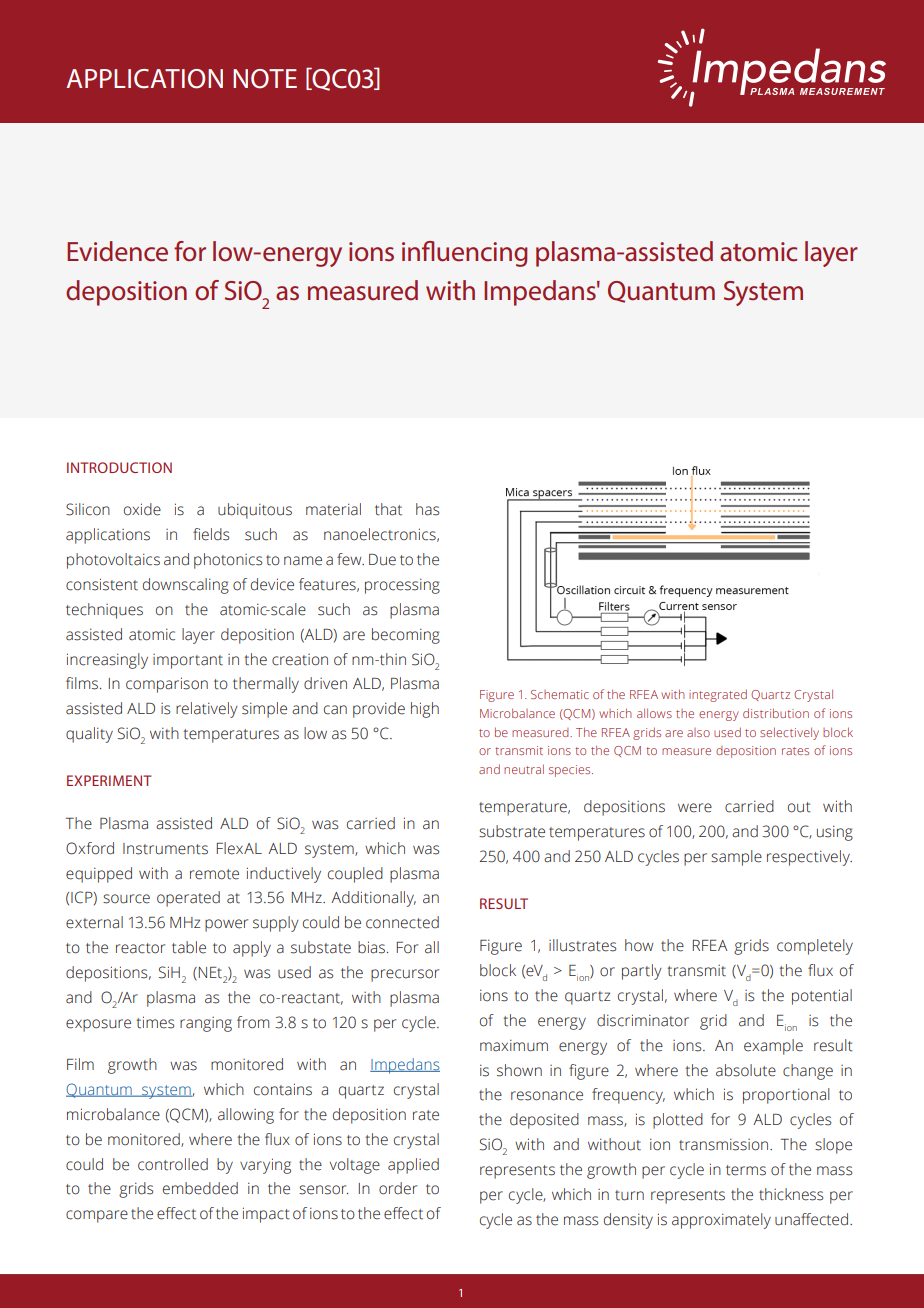  Describe the element at coordinates (265, 79) in the screenshot. I see `NOTE` at that location.
